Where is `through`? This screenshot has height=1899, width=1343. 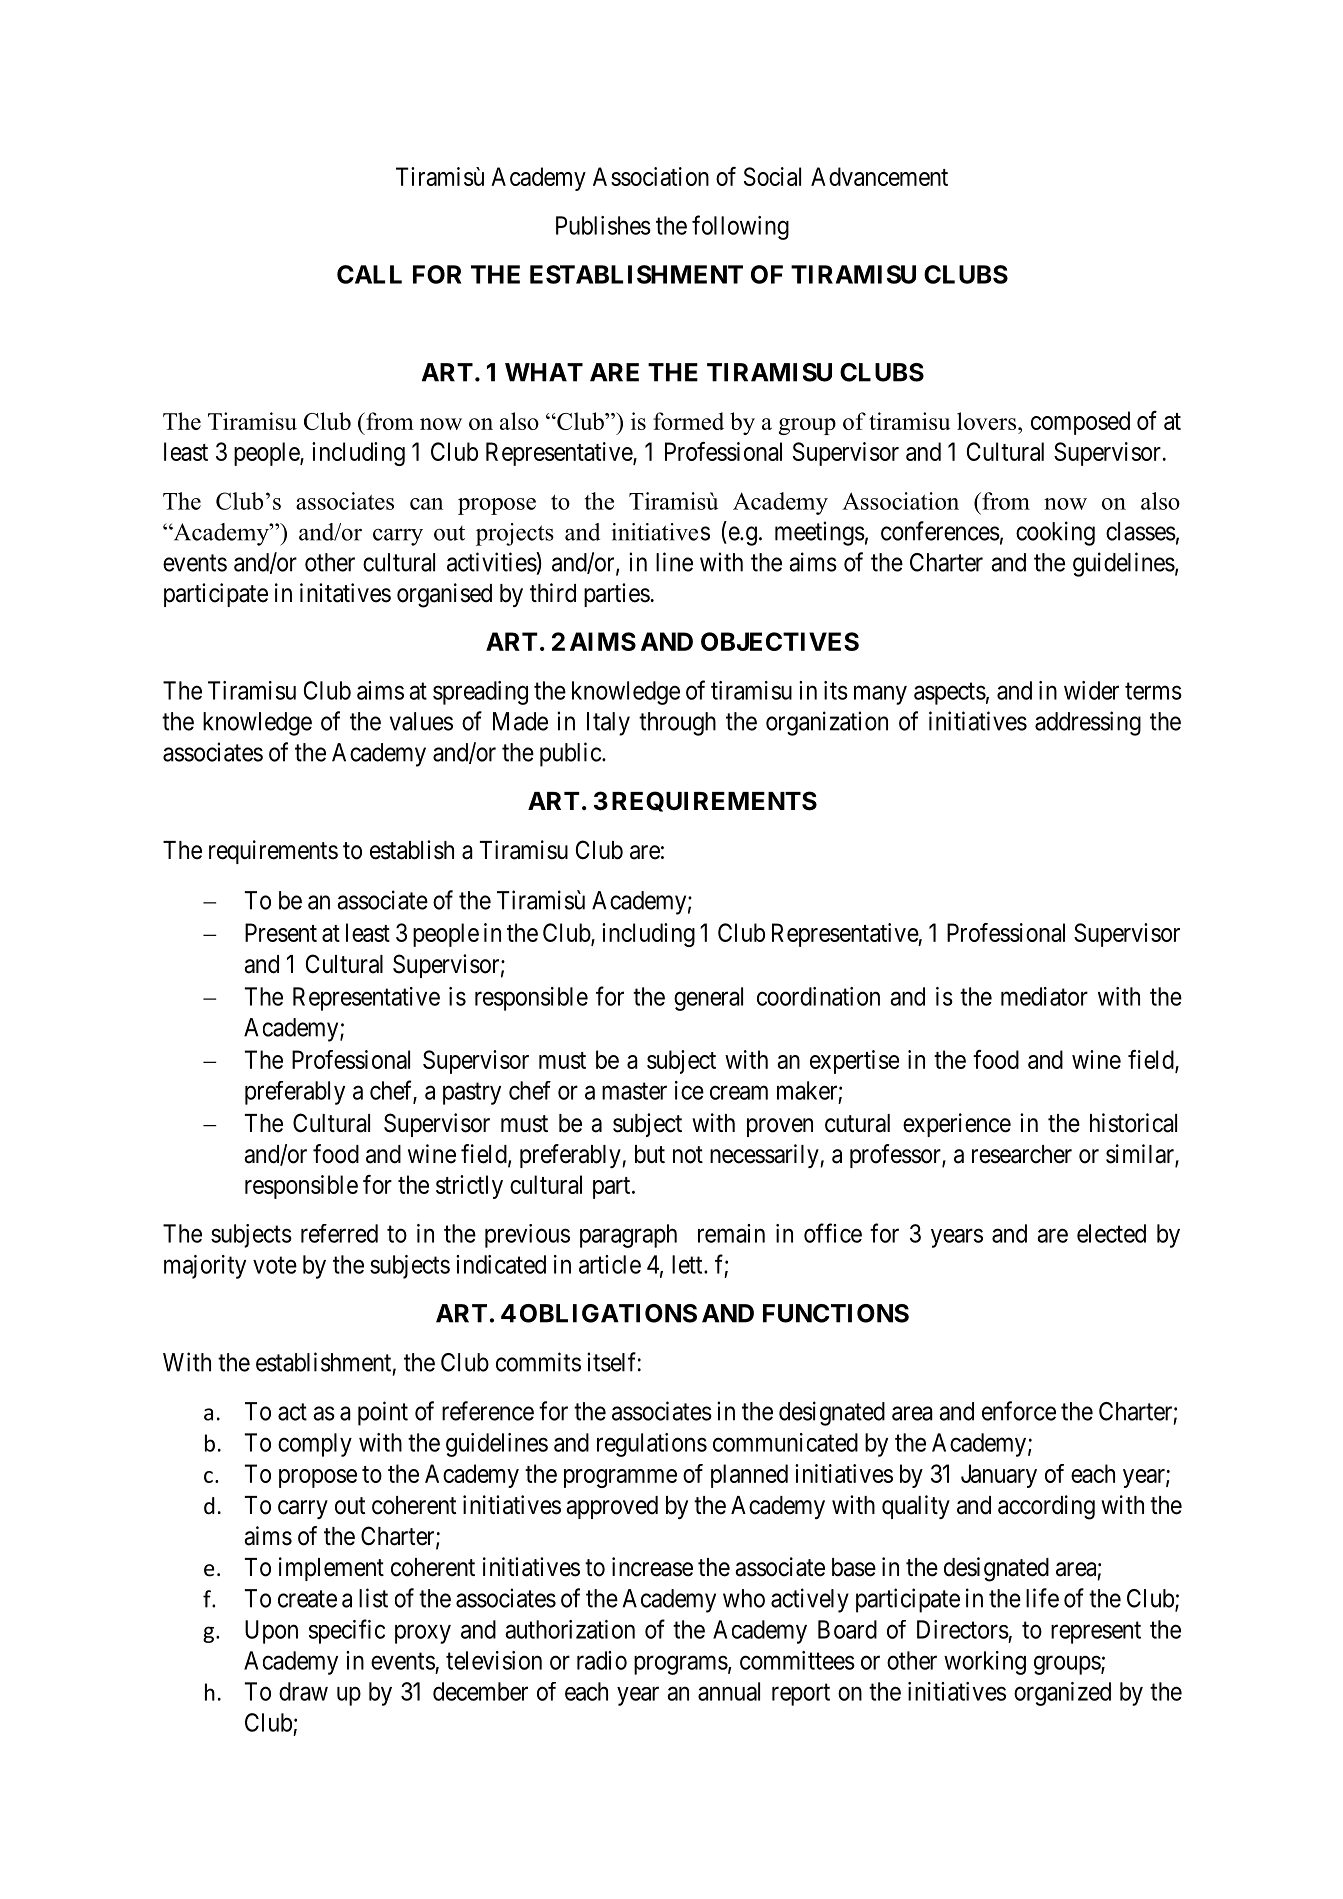 through is located at coordinates (677, 724).
